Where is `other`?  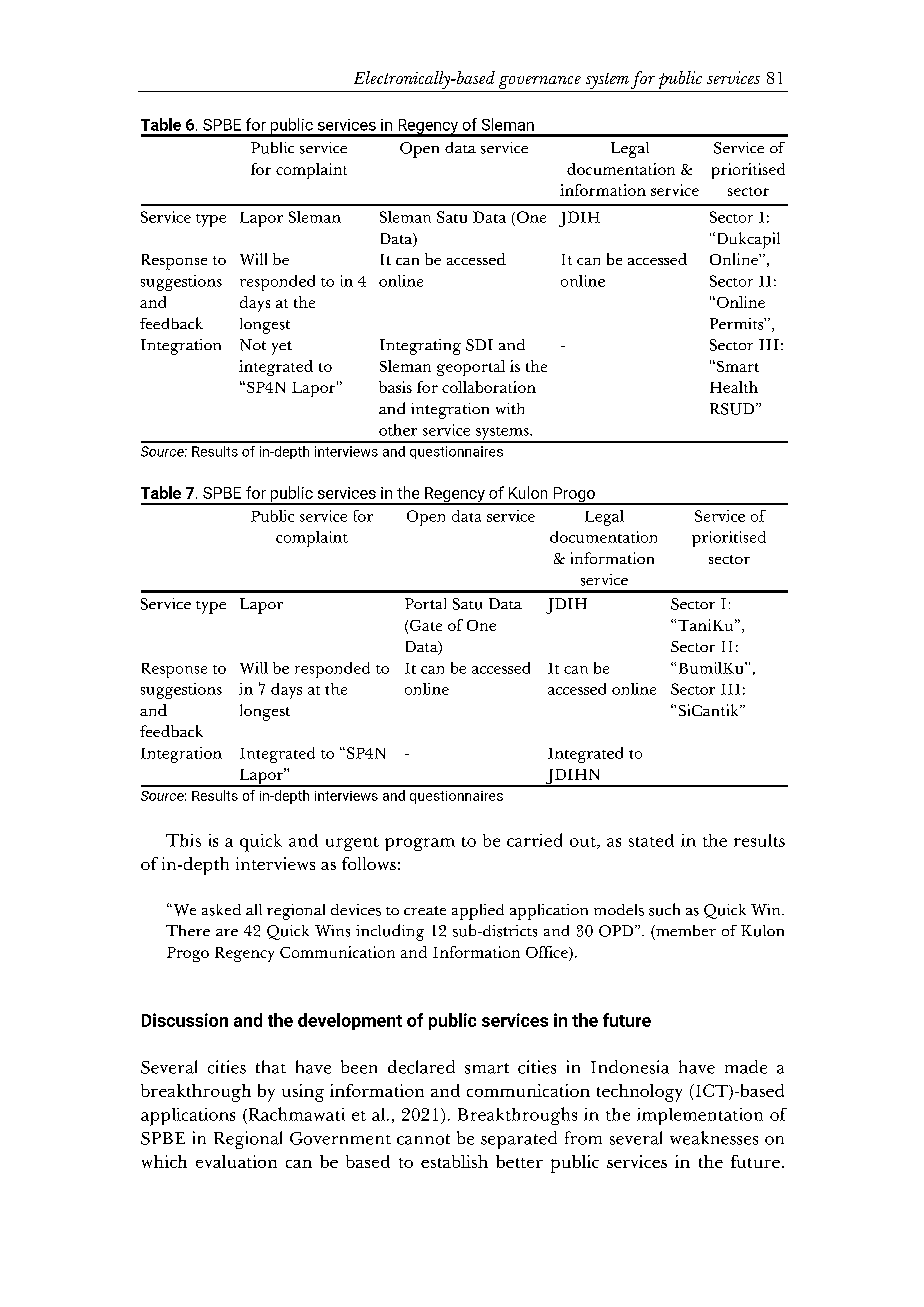
other is located at coordinates (398, 430).
